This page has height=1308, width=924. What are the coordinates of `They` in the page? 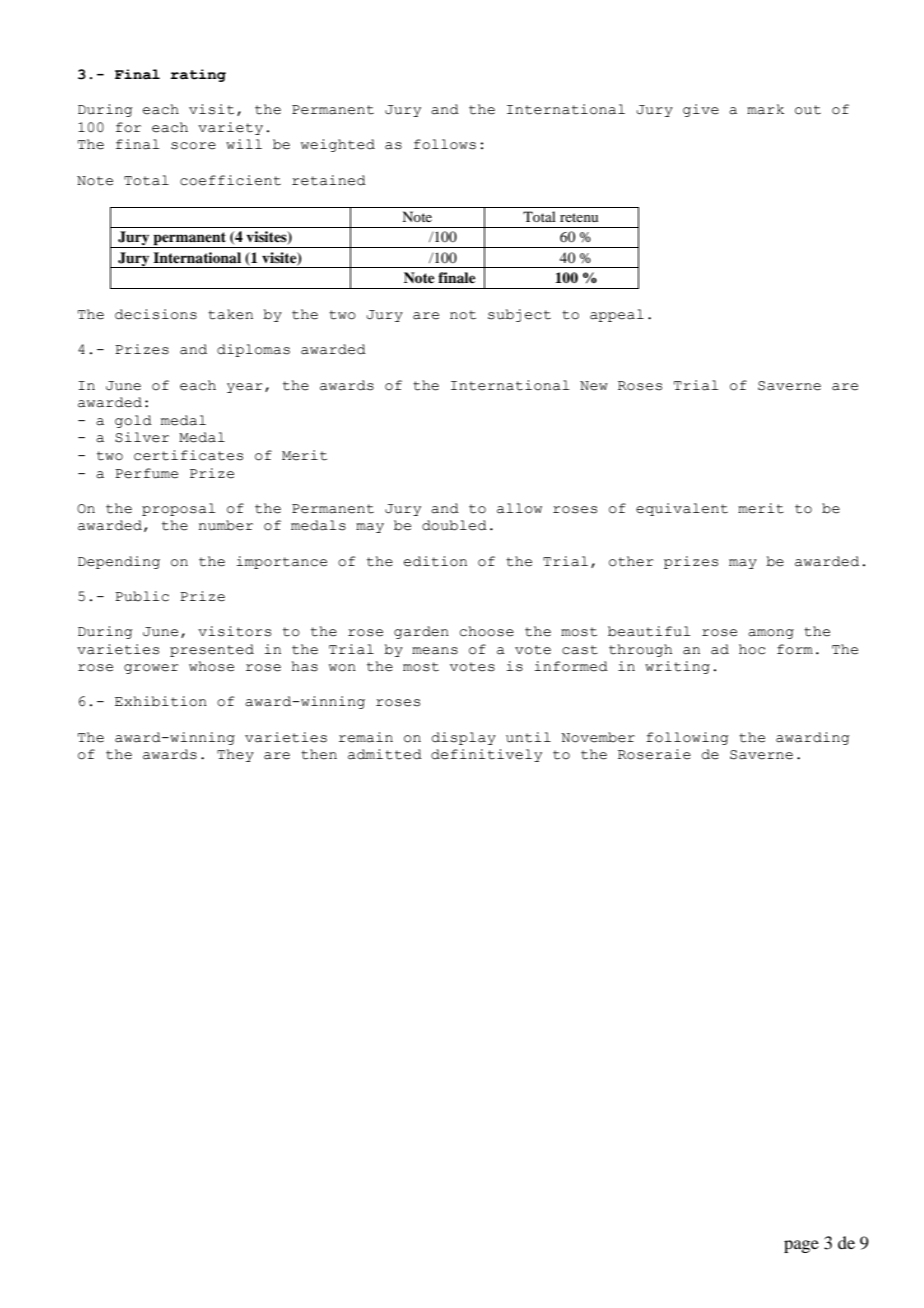 It's located at (235, 755).
